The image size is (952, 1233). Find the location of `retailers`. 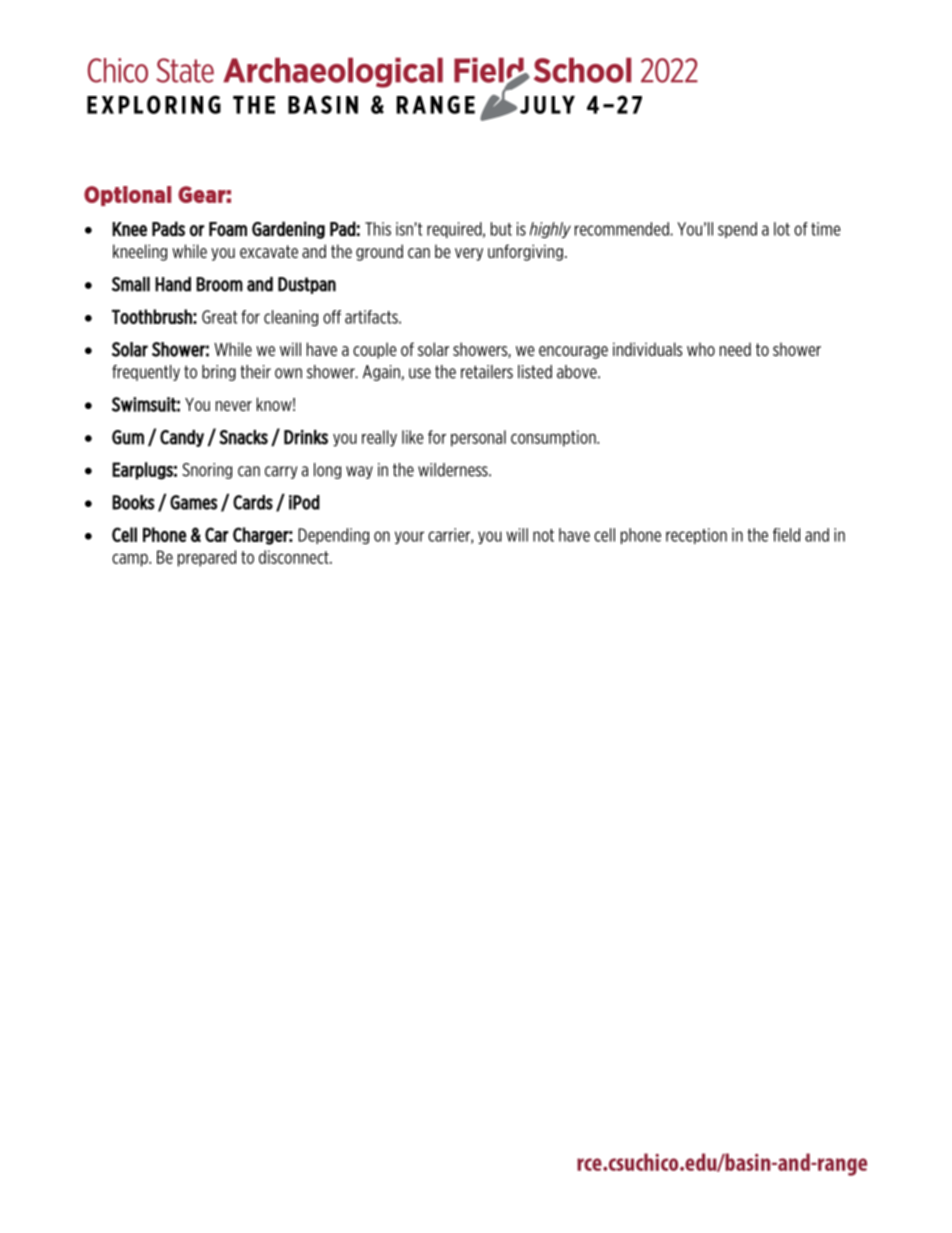

retailers is located at coordinates (487, 372).
